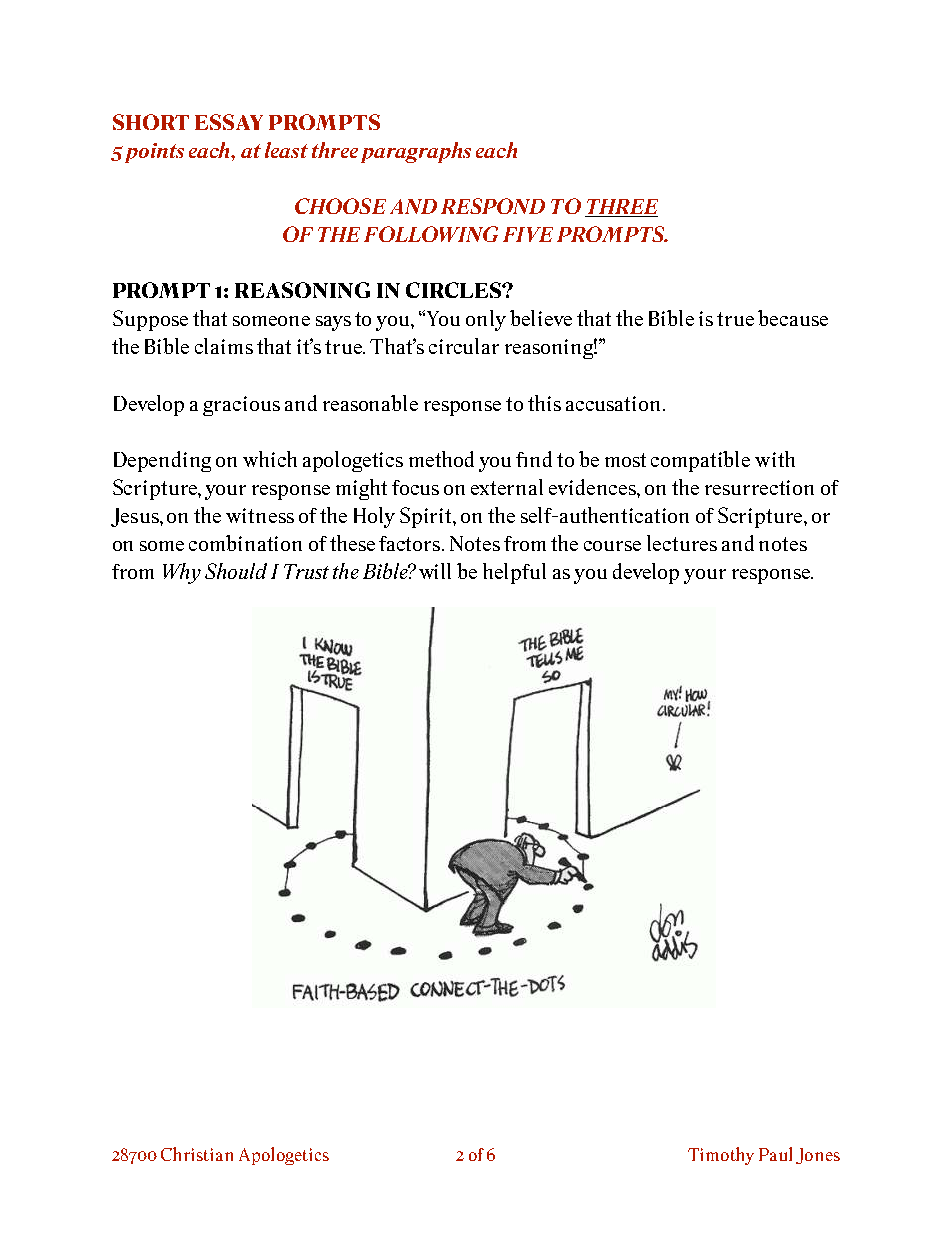 Image resolution: width=952 pixels, height=1233 pixels. What do you see at coordinates (759, 487) in the screenshot?
I see `resurrection` at bounding box center [759, 487].
